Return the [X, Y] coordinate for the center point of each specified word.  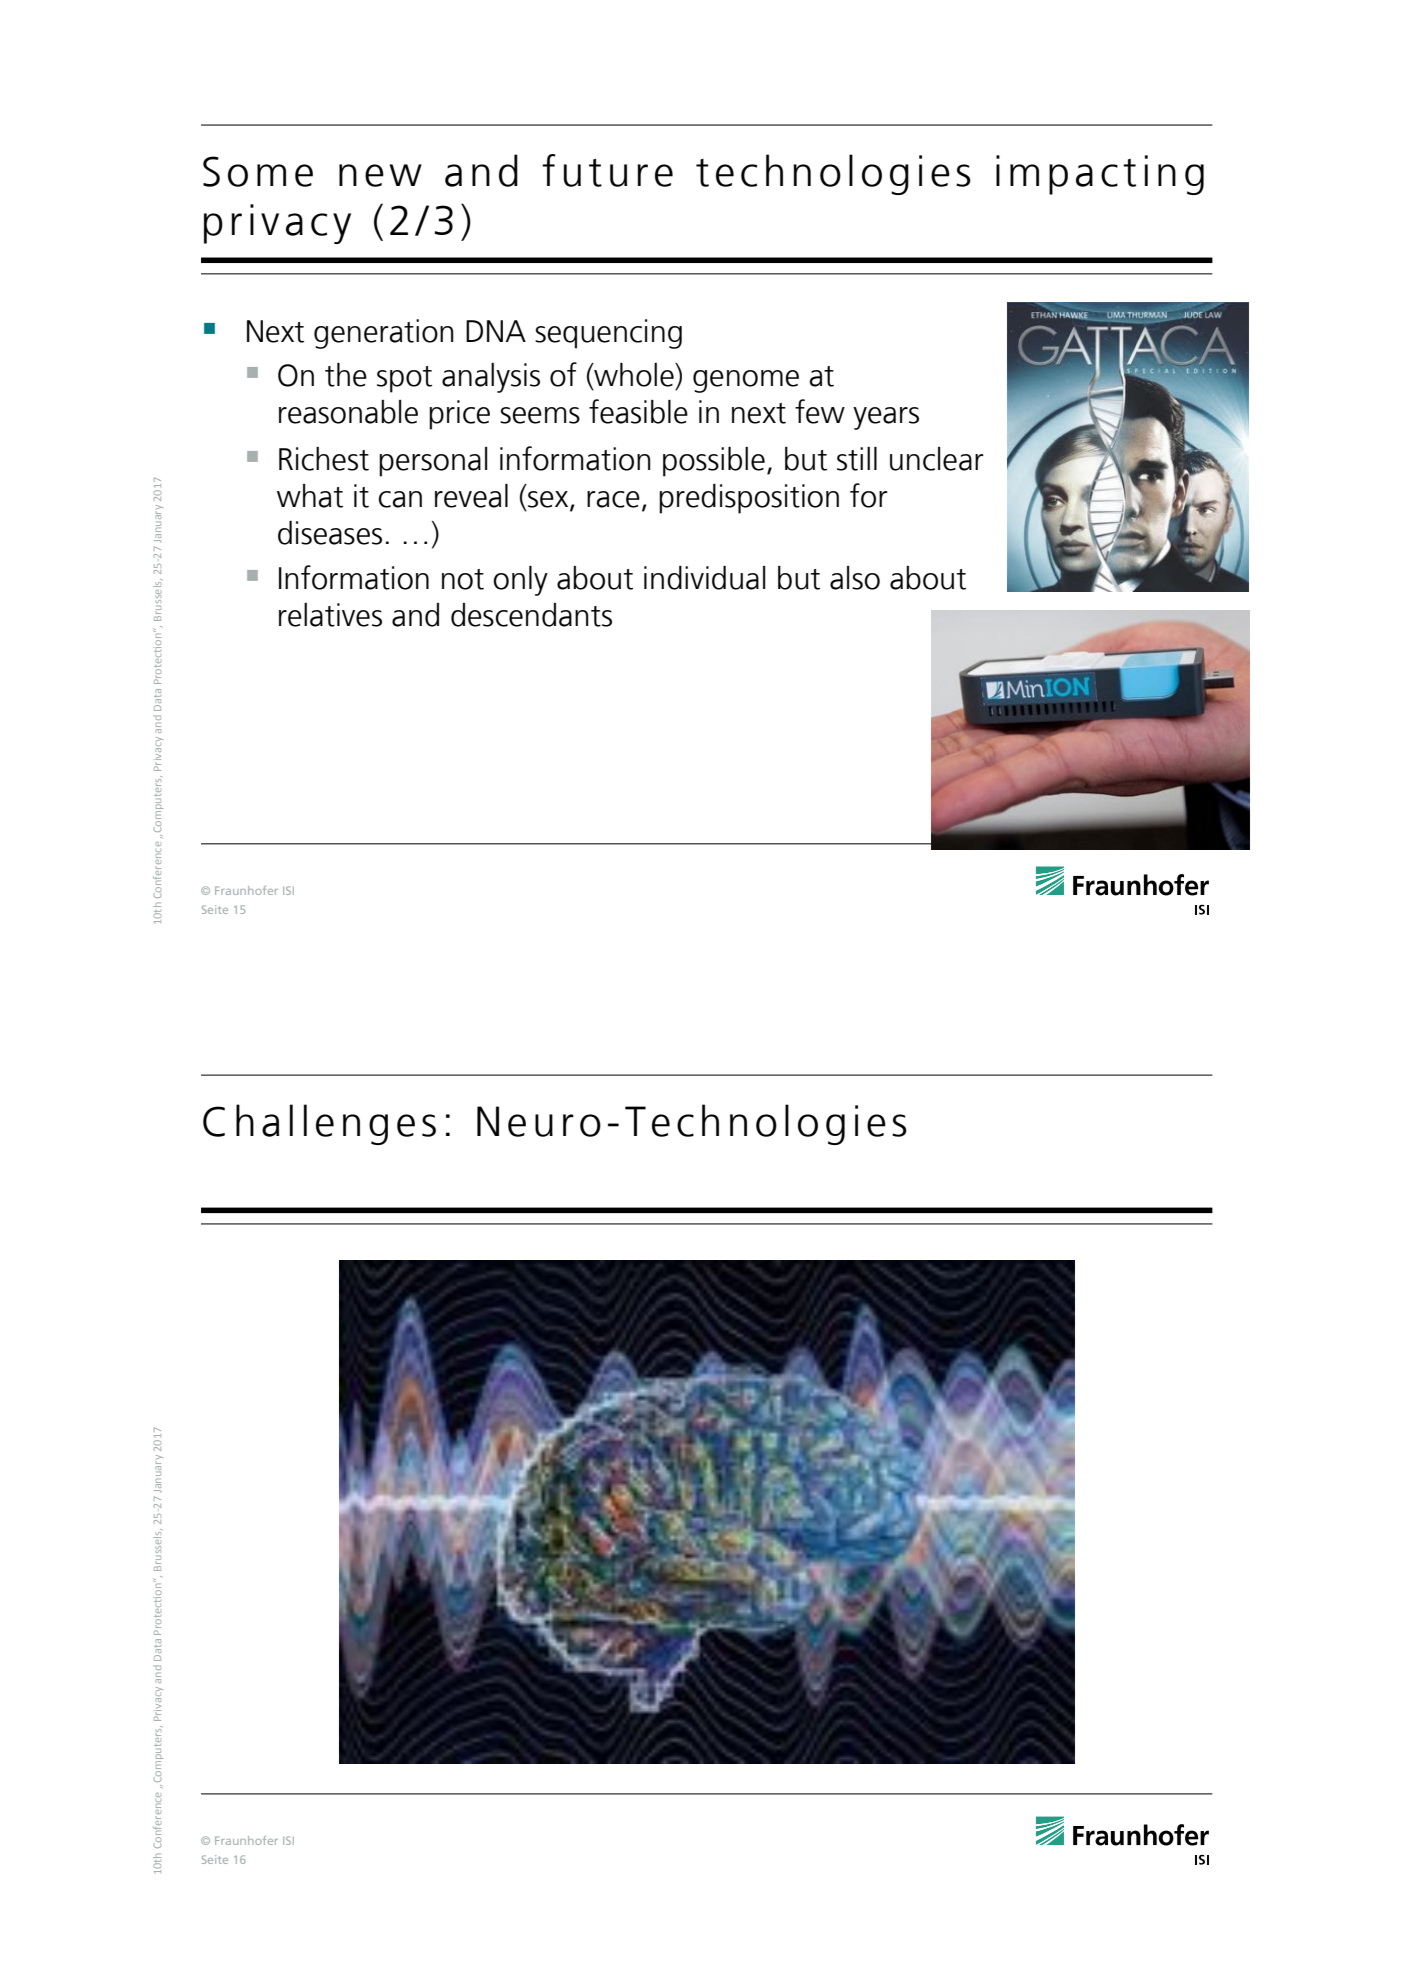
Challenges [319, 1124]
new [380, 175]
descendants [531, 615]
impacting [1100, 175]
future [607, 170]
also [855, 578]
